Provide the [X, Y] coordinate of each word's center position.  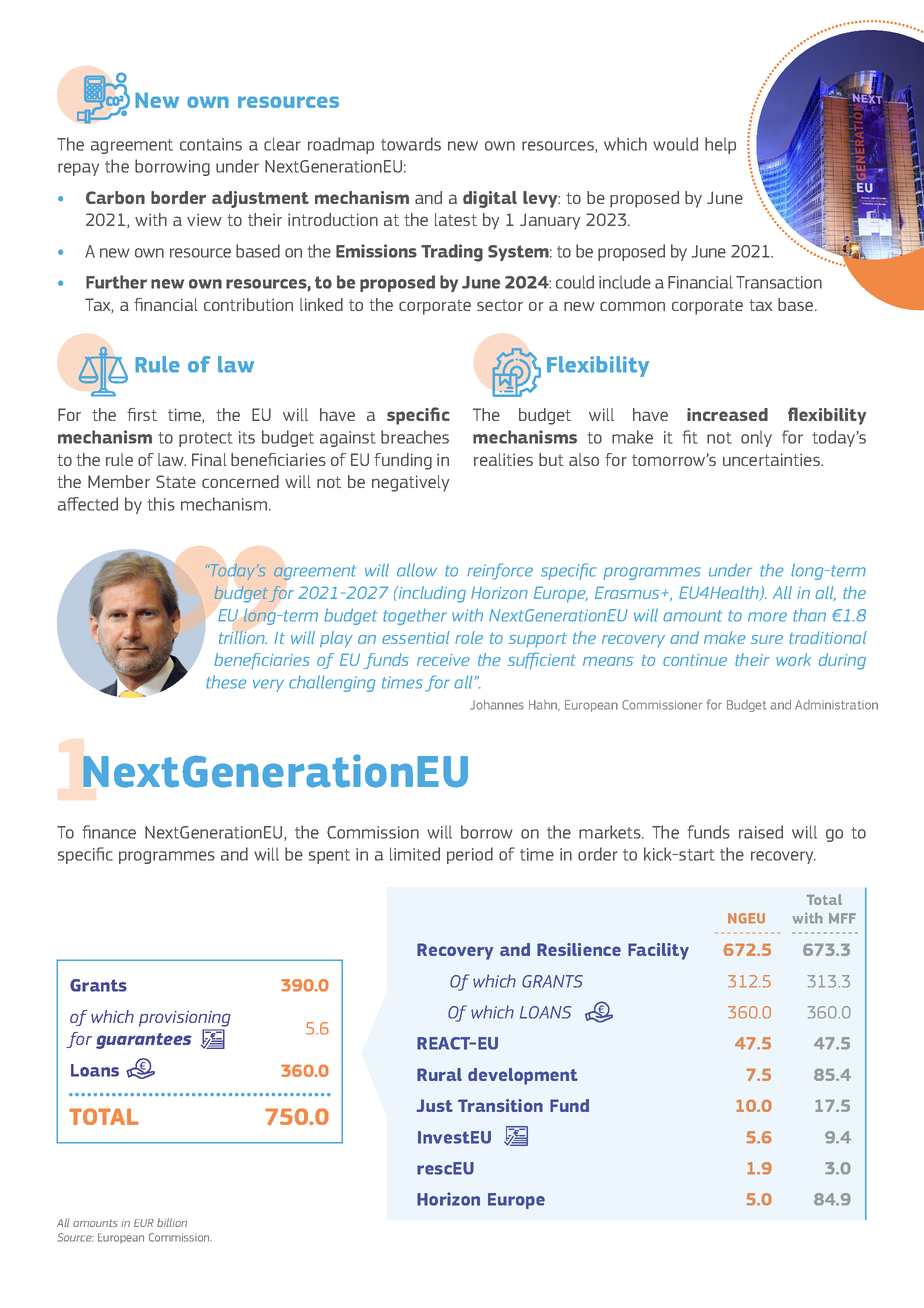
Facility [658, 951]
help [720, 145]
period [470, 855]
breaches [415, 437]
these [226, 682]
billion [172, 1222]
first [142, 414]
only [756, 438]
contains [211, 144]
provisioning [185, 1019]
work [793, 659]
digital [490, 199]
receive [443, 660]
